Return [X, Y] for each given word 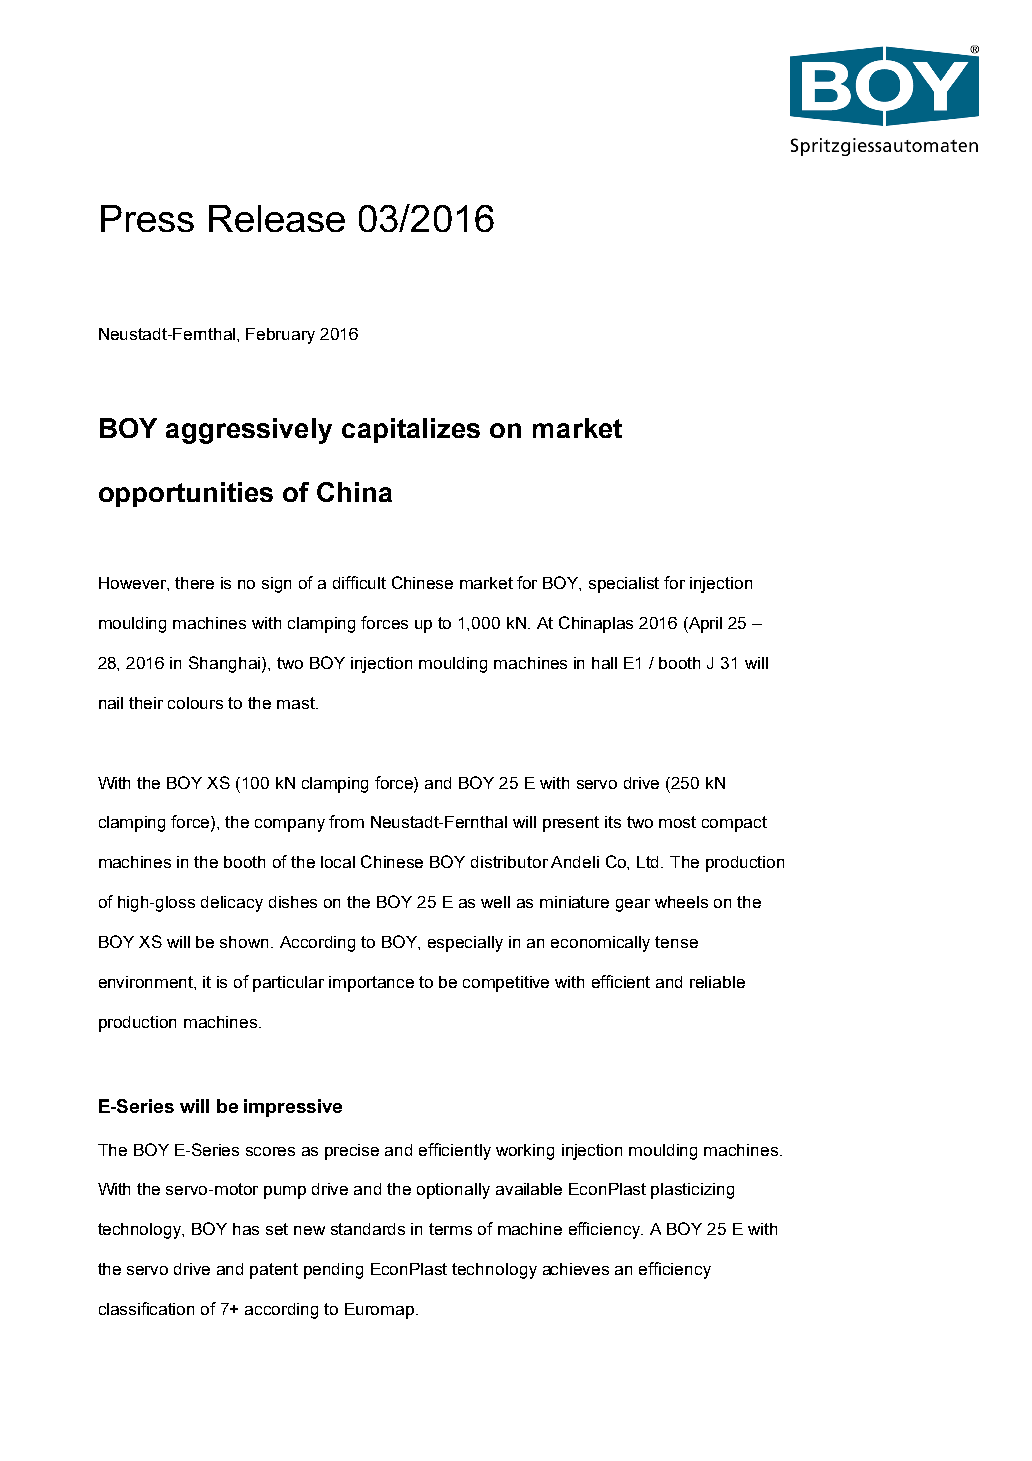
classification [146, 1308]
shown [246, 942]
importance [371, 984]
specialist [624, 585]
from [346, 821]
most [677, 822]
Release [277, 218]
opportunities [186, 494]
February [280, 336]
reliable [717, 982]
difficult [359, 582]
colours [195, 703]
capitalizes [411, 430]
